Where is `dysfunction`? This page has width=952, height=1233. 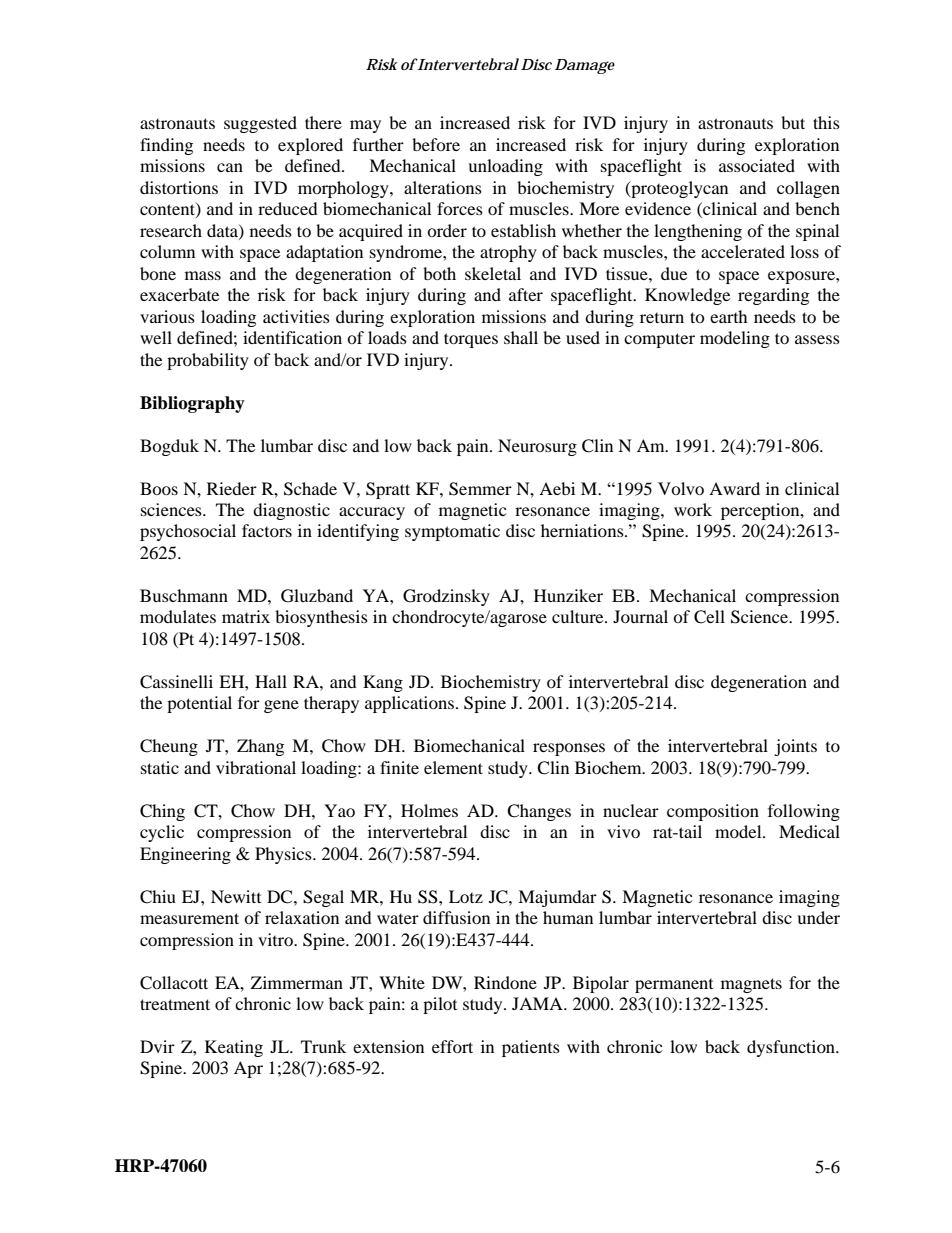 dysfunction is located at coordinates (792, 1048).
